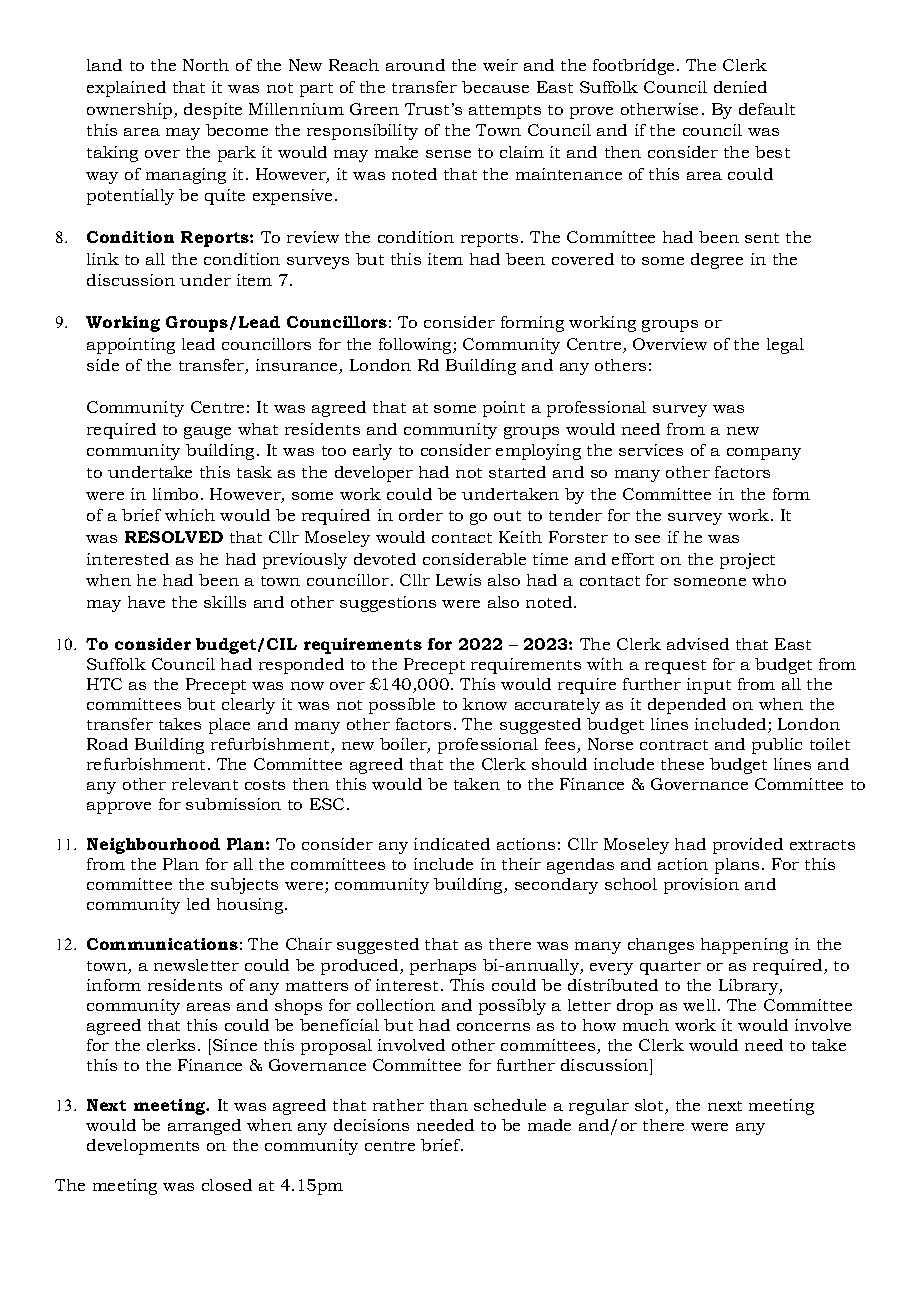 The width and height of the document is (924, 1308). Describe the element at coordinates (213, 111) in the document. I see `despite` at that location.
